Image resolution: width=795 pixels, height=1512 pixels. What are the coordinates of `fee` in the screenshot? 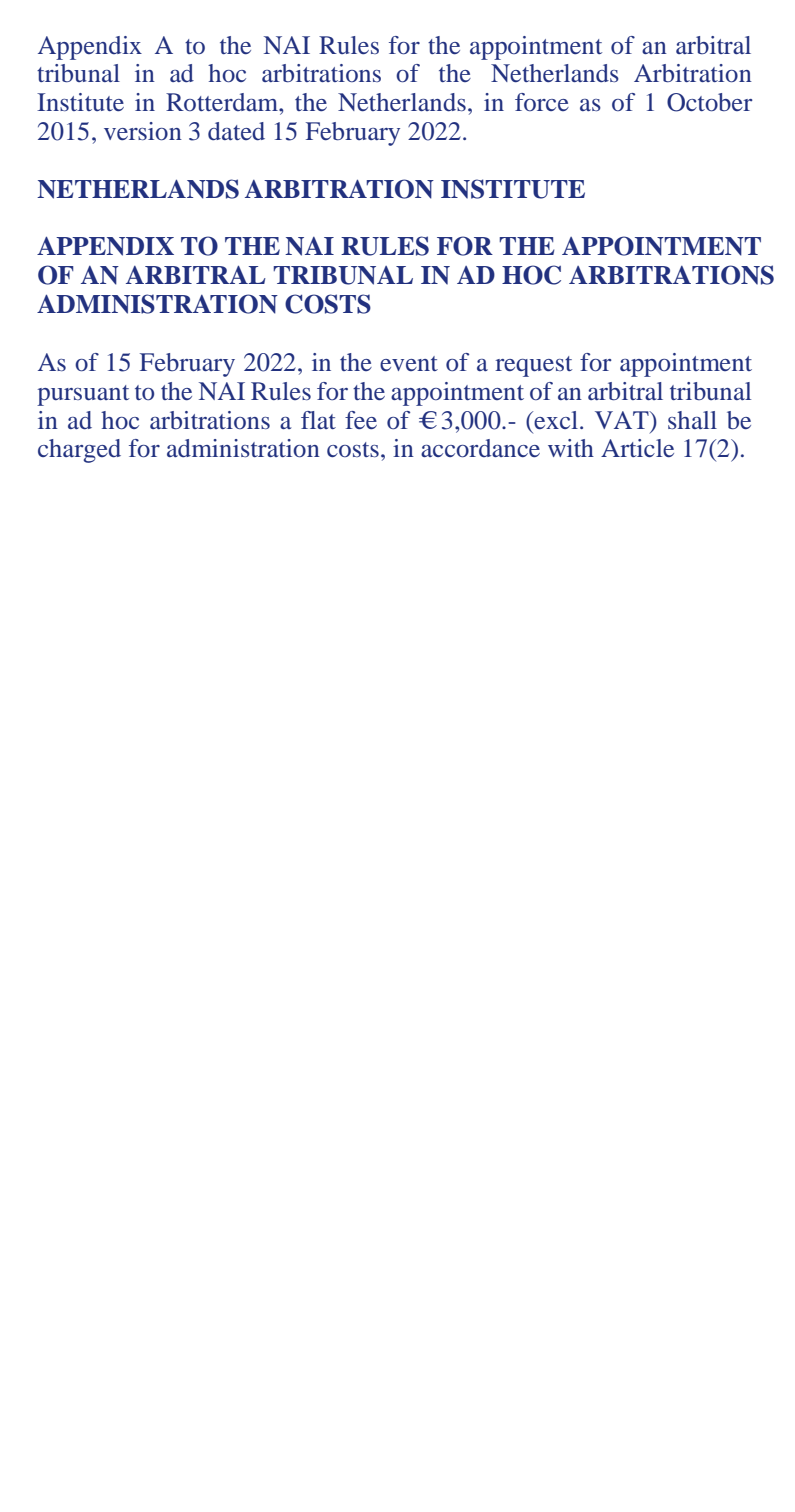 It's located at (361, 420).
